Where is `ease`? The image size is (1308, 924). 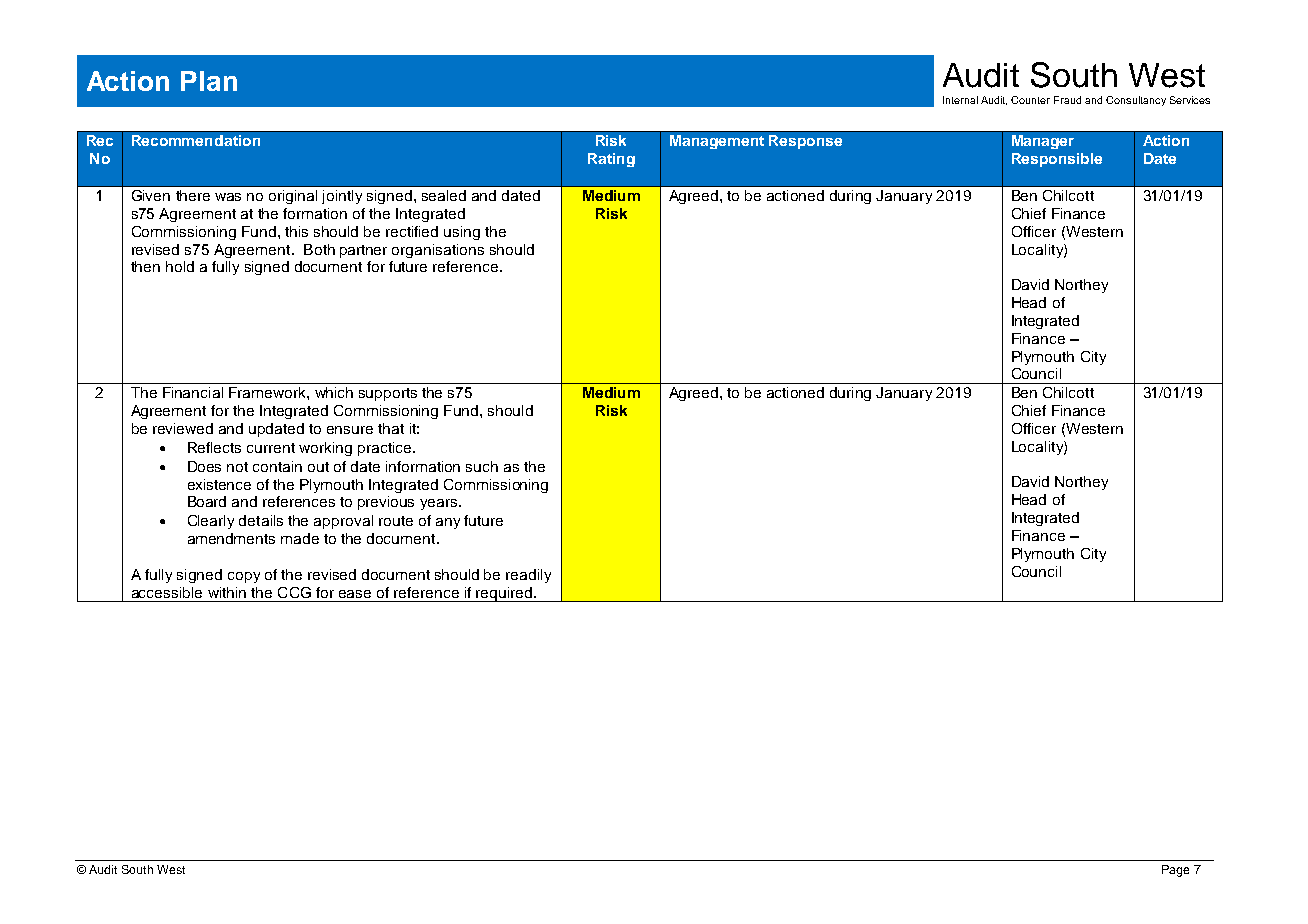 ease is located at coordinates (355, 594).
